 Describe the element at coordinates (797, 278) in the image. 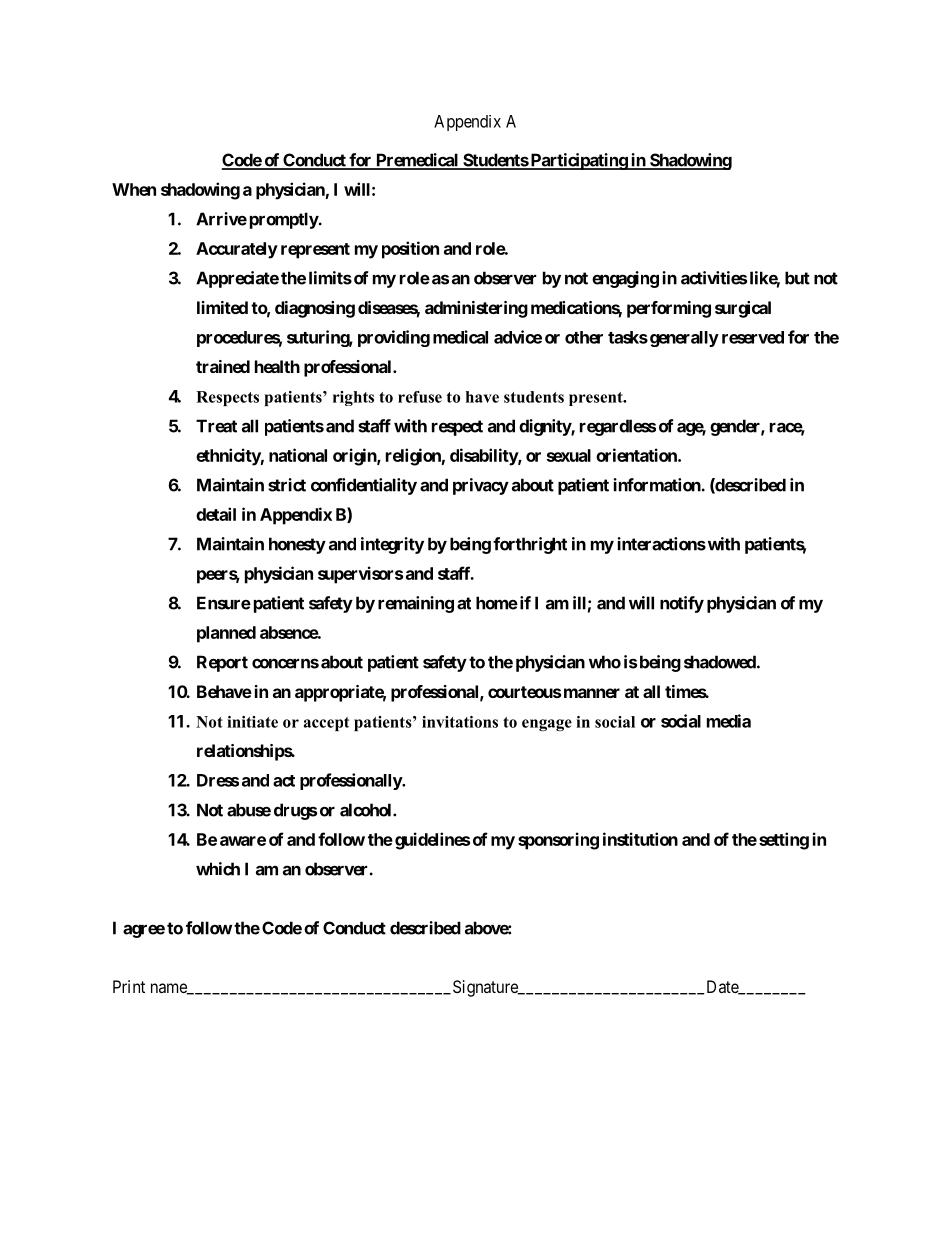

I see `but` at that location.
